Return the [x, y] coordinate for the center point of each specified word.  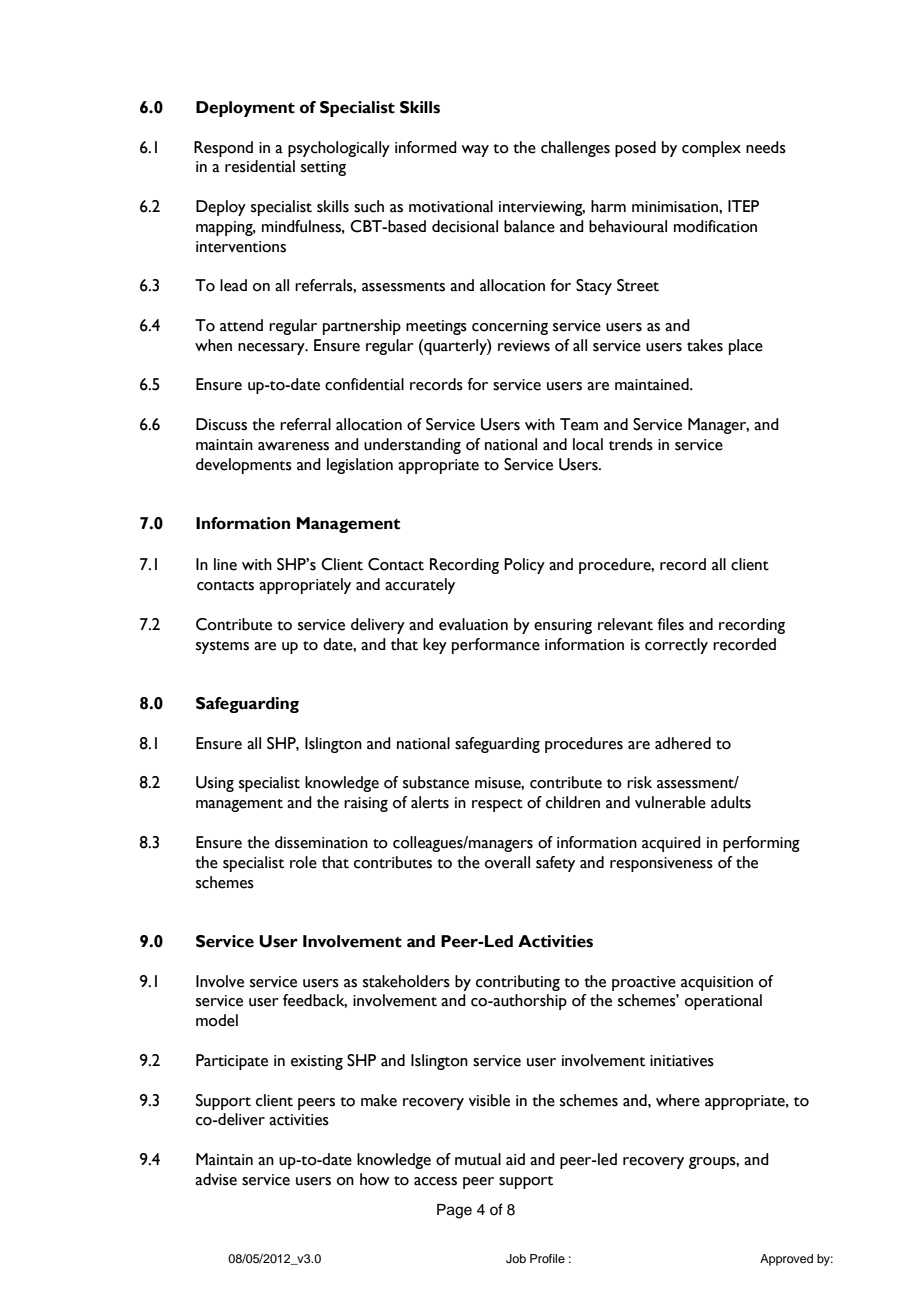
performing [761, 844]
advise [216, 1179]
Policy [524, 566]
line [225, 564]
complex [711, 149]
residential [260, 166]
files [670, 624]
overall [507, 862]
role [303, 862]
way [475, 151]
